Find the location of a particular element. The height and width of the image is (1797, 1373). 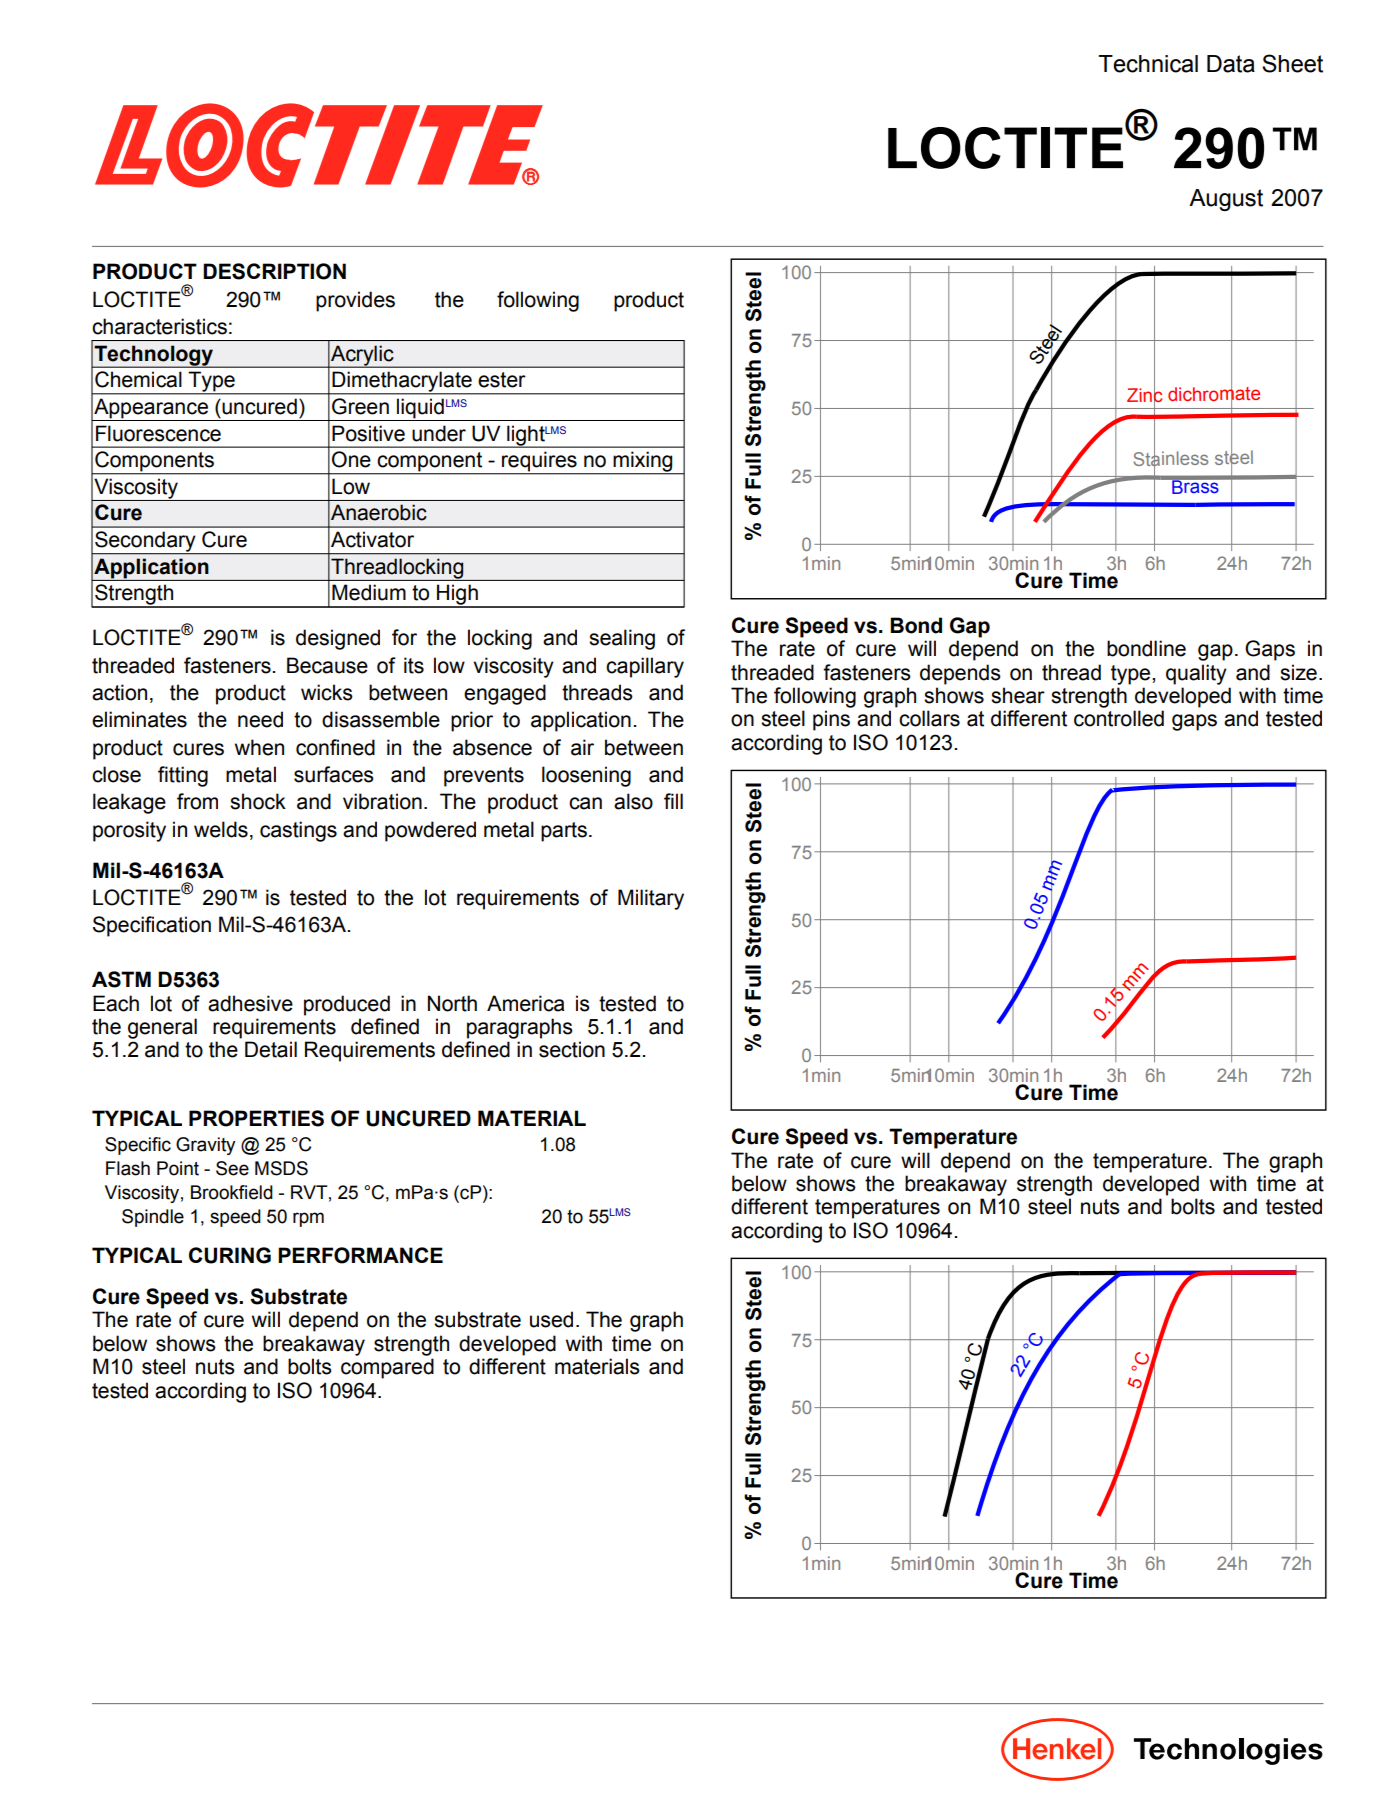

Green is located at coordinates (360, 406).
